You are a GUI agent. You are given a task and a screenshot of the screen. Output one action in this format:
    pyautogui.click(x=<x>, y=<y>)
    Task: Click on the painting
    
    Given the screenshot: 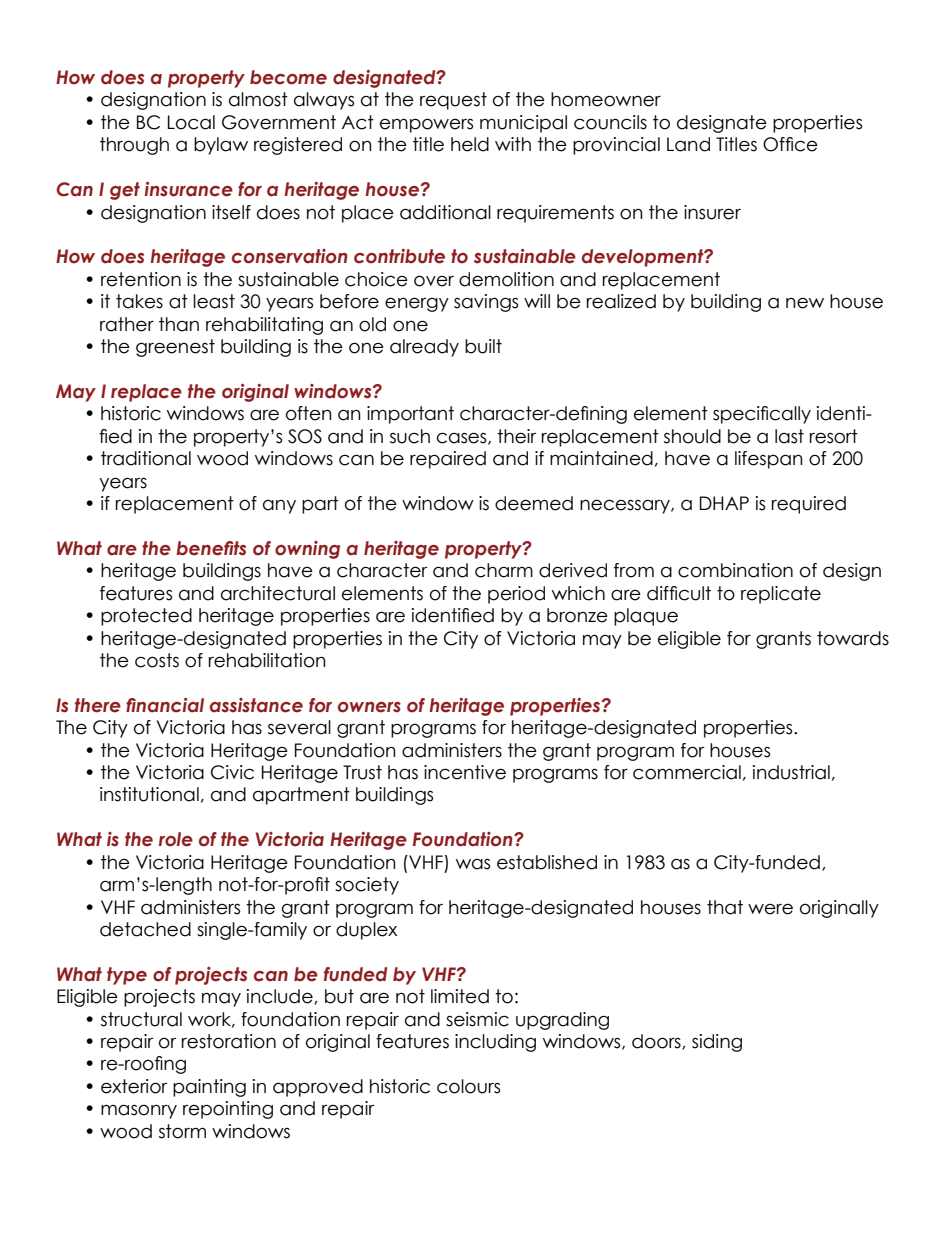 What is the action you would take?
    pyautogui.click(x=209, y=1088)
